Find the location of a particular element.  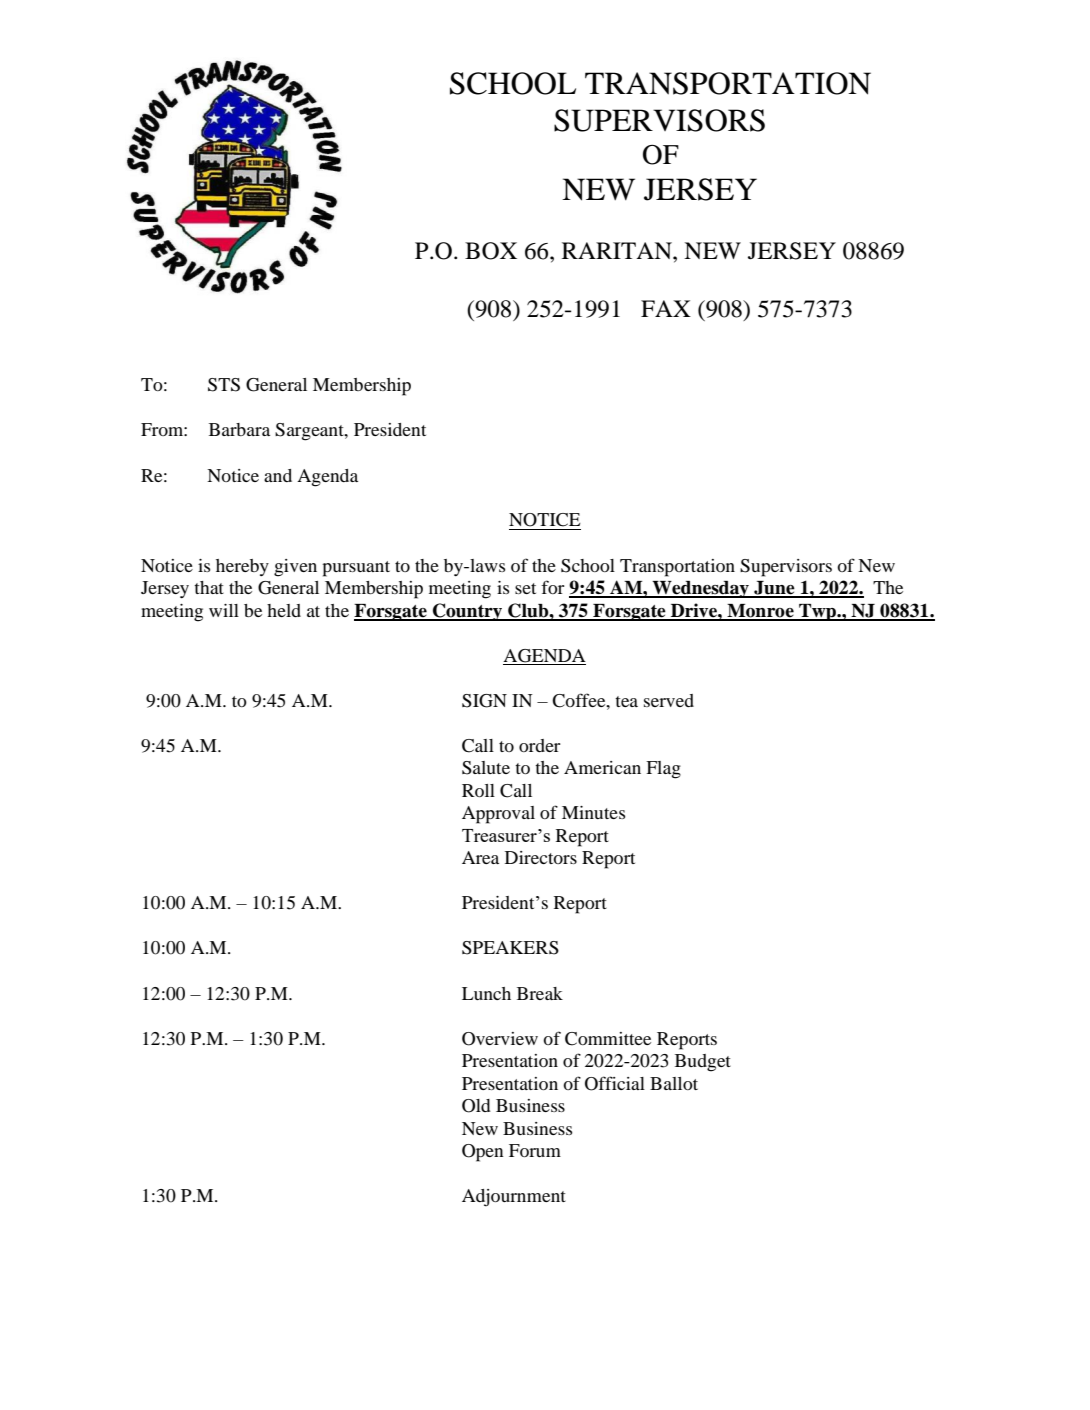

held is located at coordinates (284, 610).
